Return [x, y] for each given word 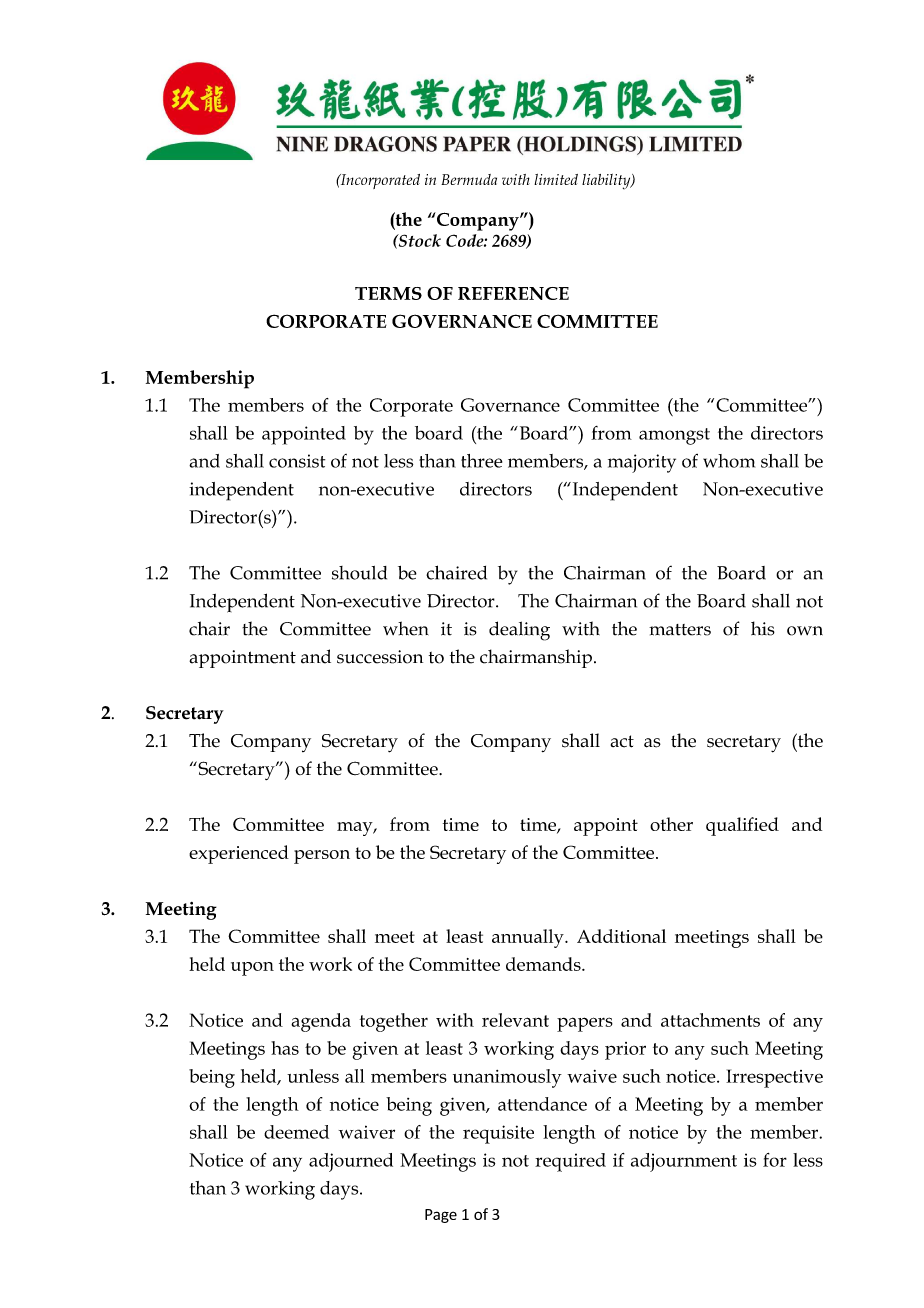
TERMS [388, 293]
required [570, 1162]
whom [729, 461]
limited [556, 179]
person [322, 857]
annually [529, 938]
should [359, 573]
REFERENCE [513, 293]
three [481, 461]
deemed [296, 1132]
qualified [742, 826]
